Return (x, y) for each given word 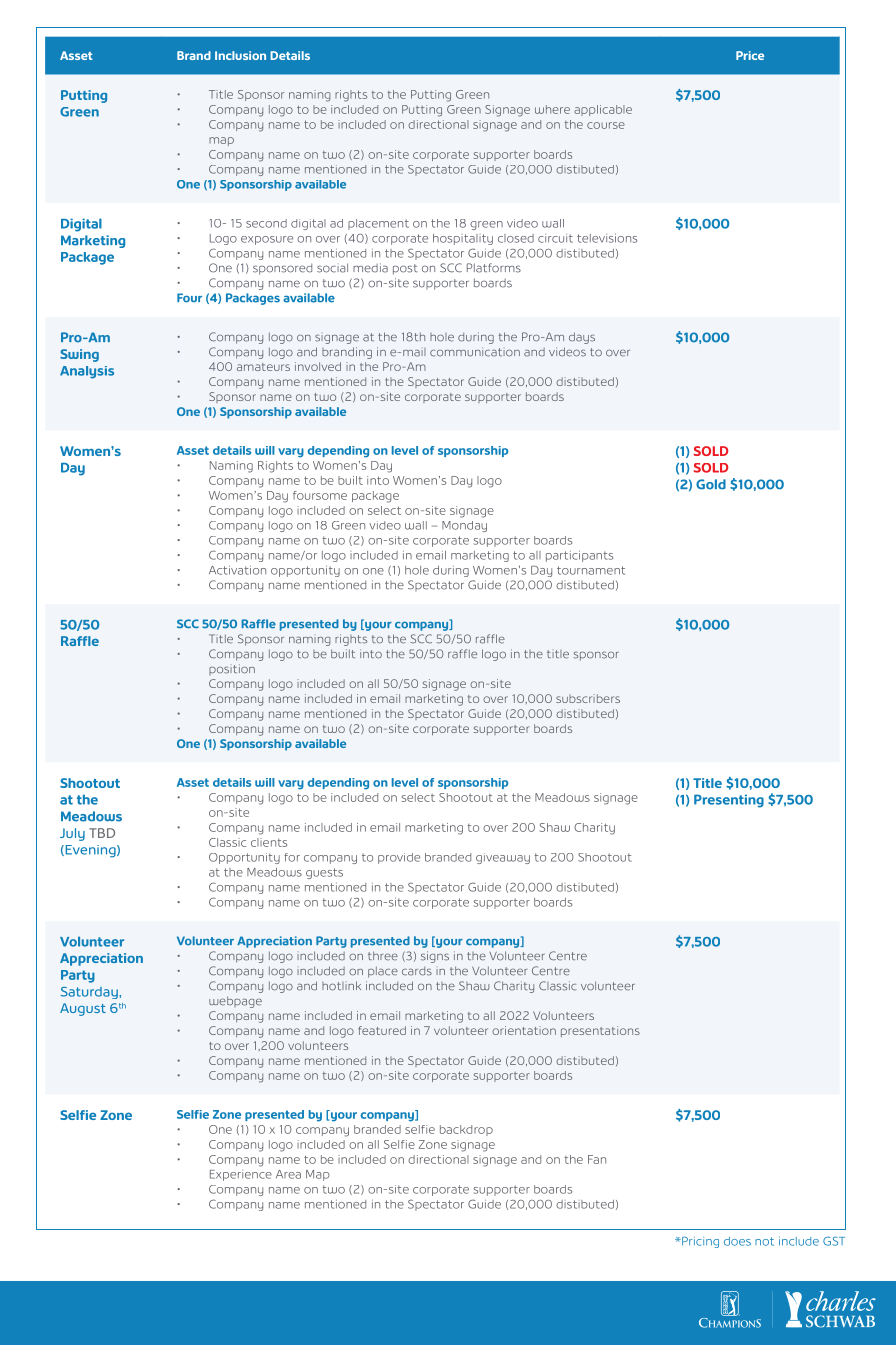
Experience (241, 1175)
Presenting (729, 801)
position (232, 669)
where (552, 109)
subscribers (588, 698)
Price (750, 55)
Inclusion (240, 55)
